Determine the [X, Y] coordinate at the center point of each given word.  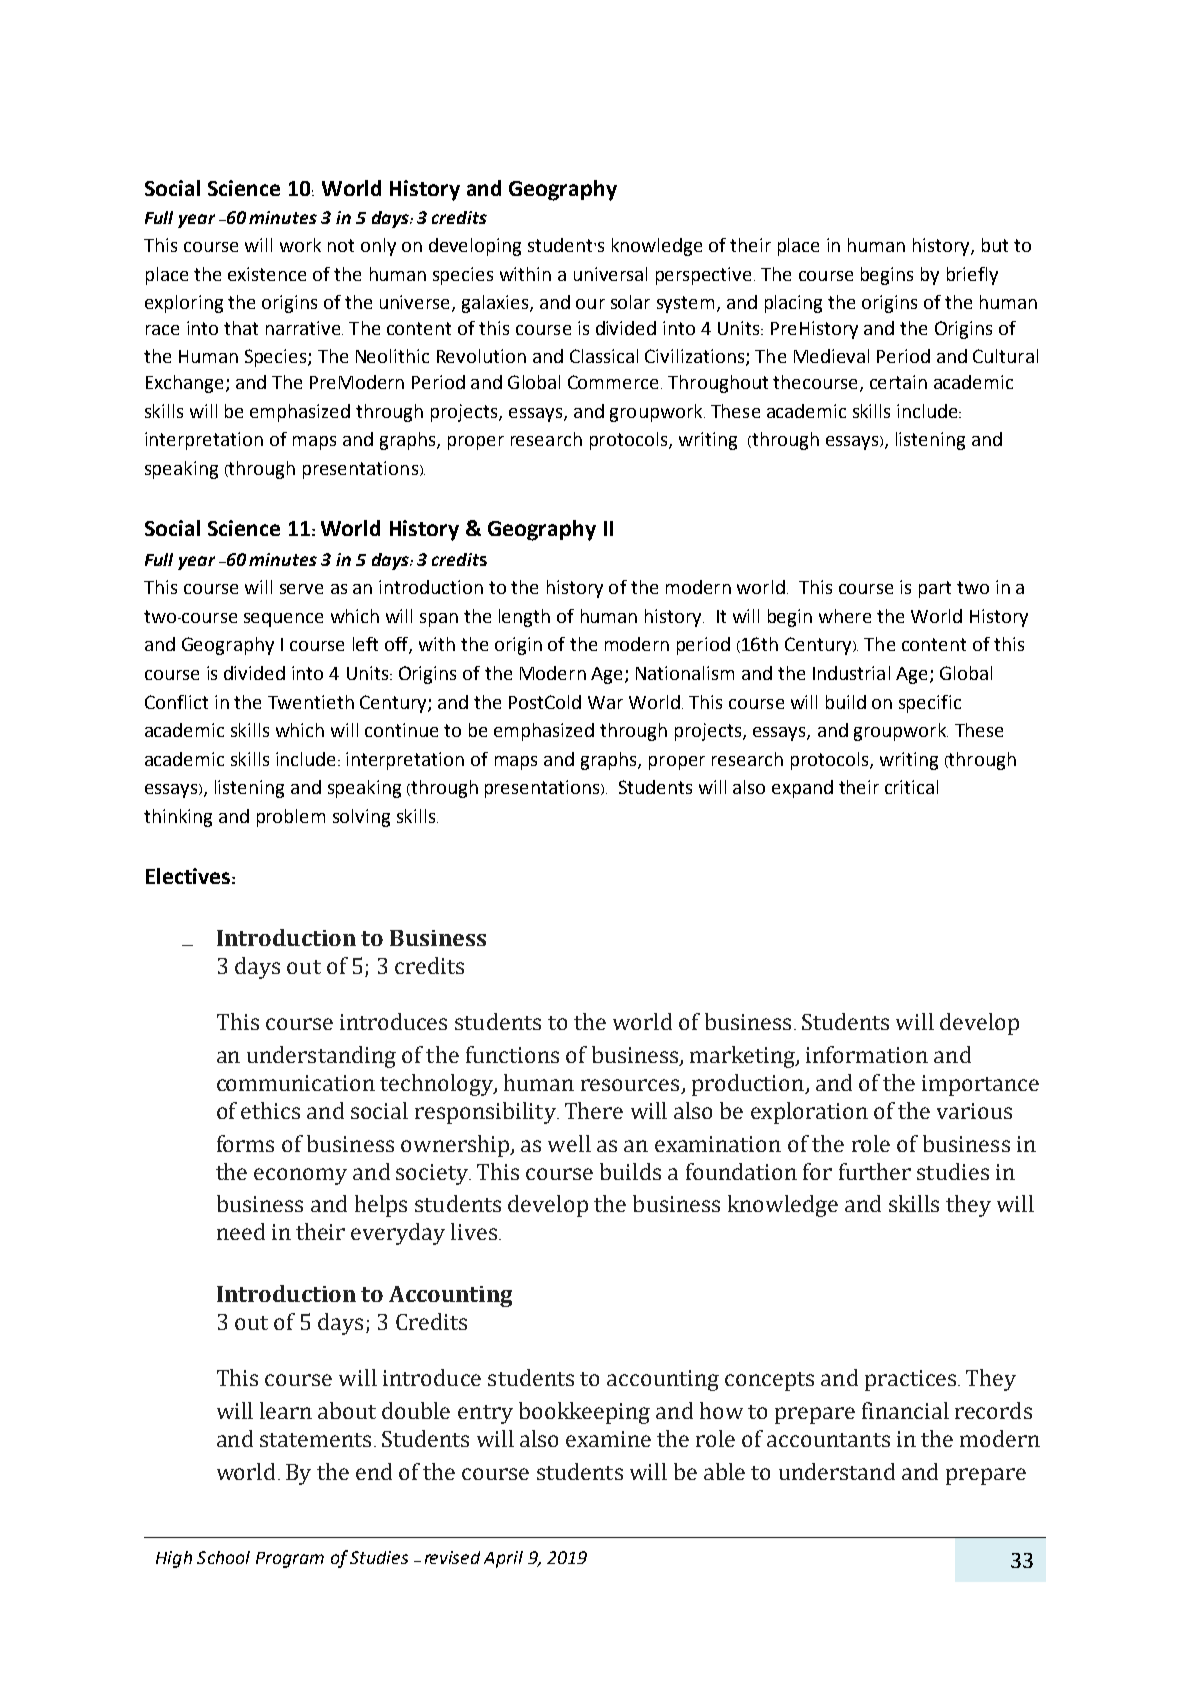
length [524, 618]
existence [267, 274]
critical [911, 787]
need [241, 1231]
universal [610, 274]
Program [290, 1560]
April [503, 1559]
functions [512, 1054]
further [875, 1171]
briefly [972, 276]
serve [301, 589]
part [935, 589]
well [569, 1143]
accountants [828, 1440]
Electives [188, 876]
